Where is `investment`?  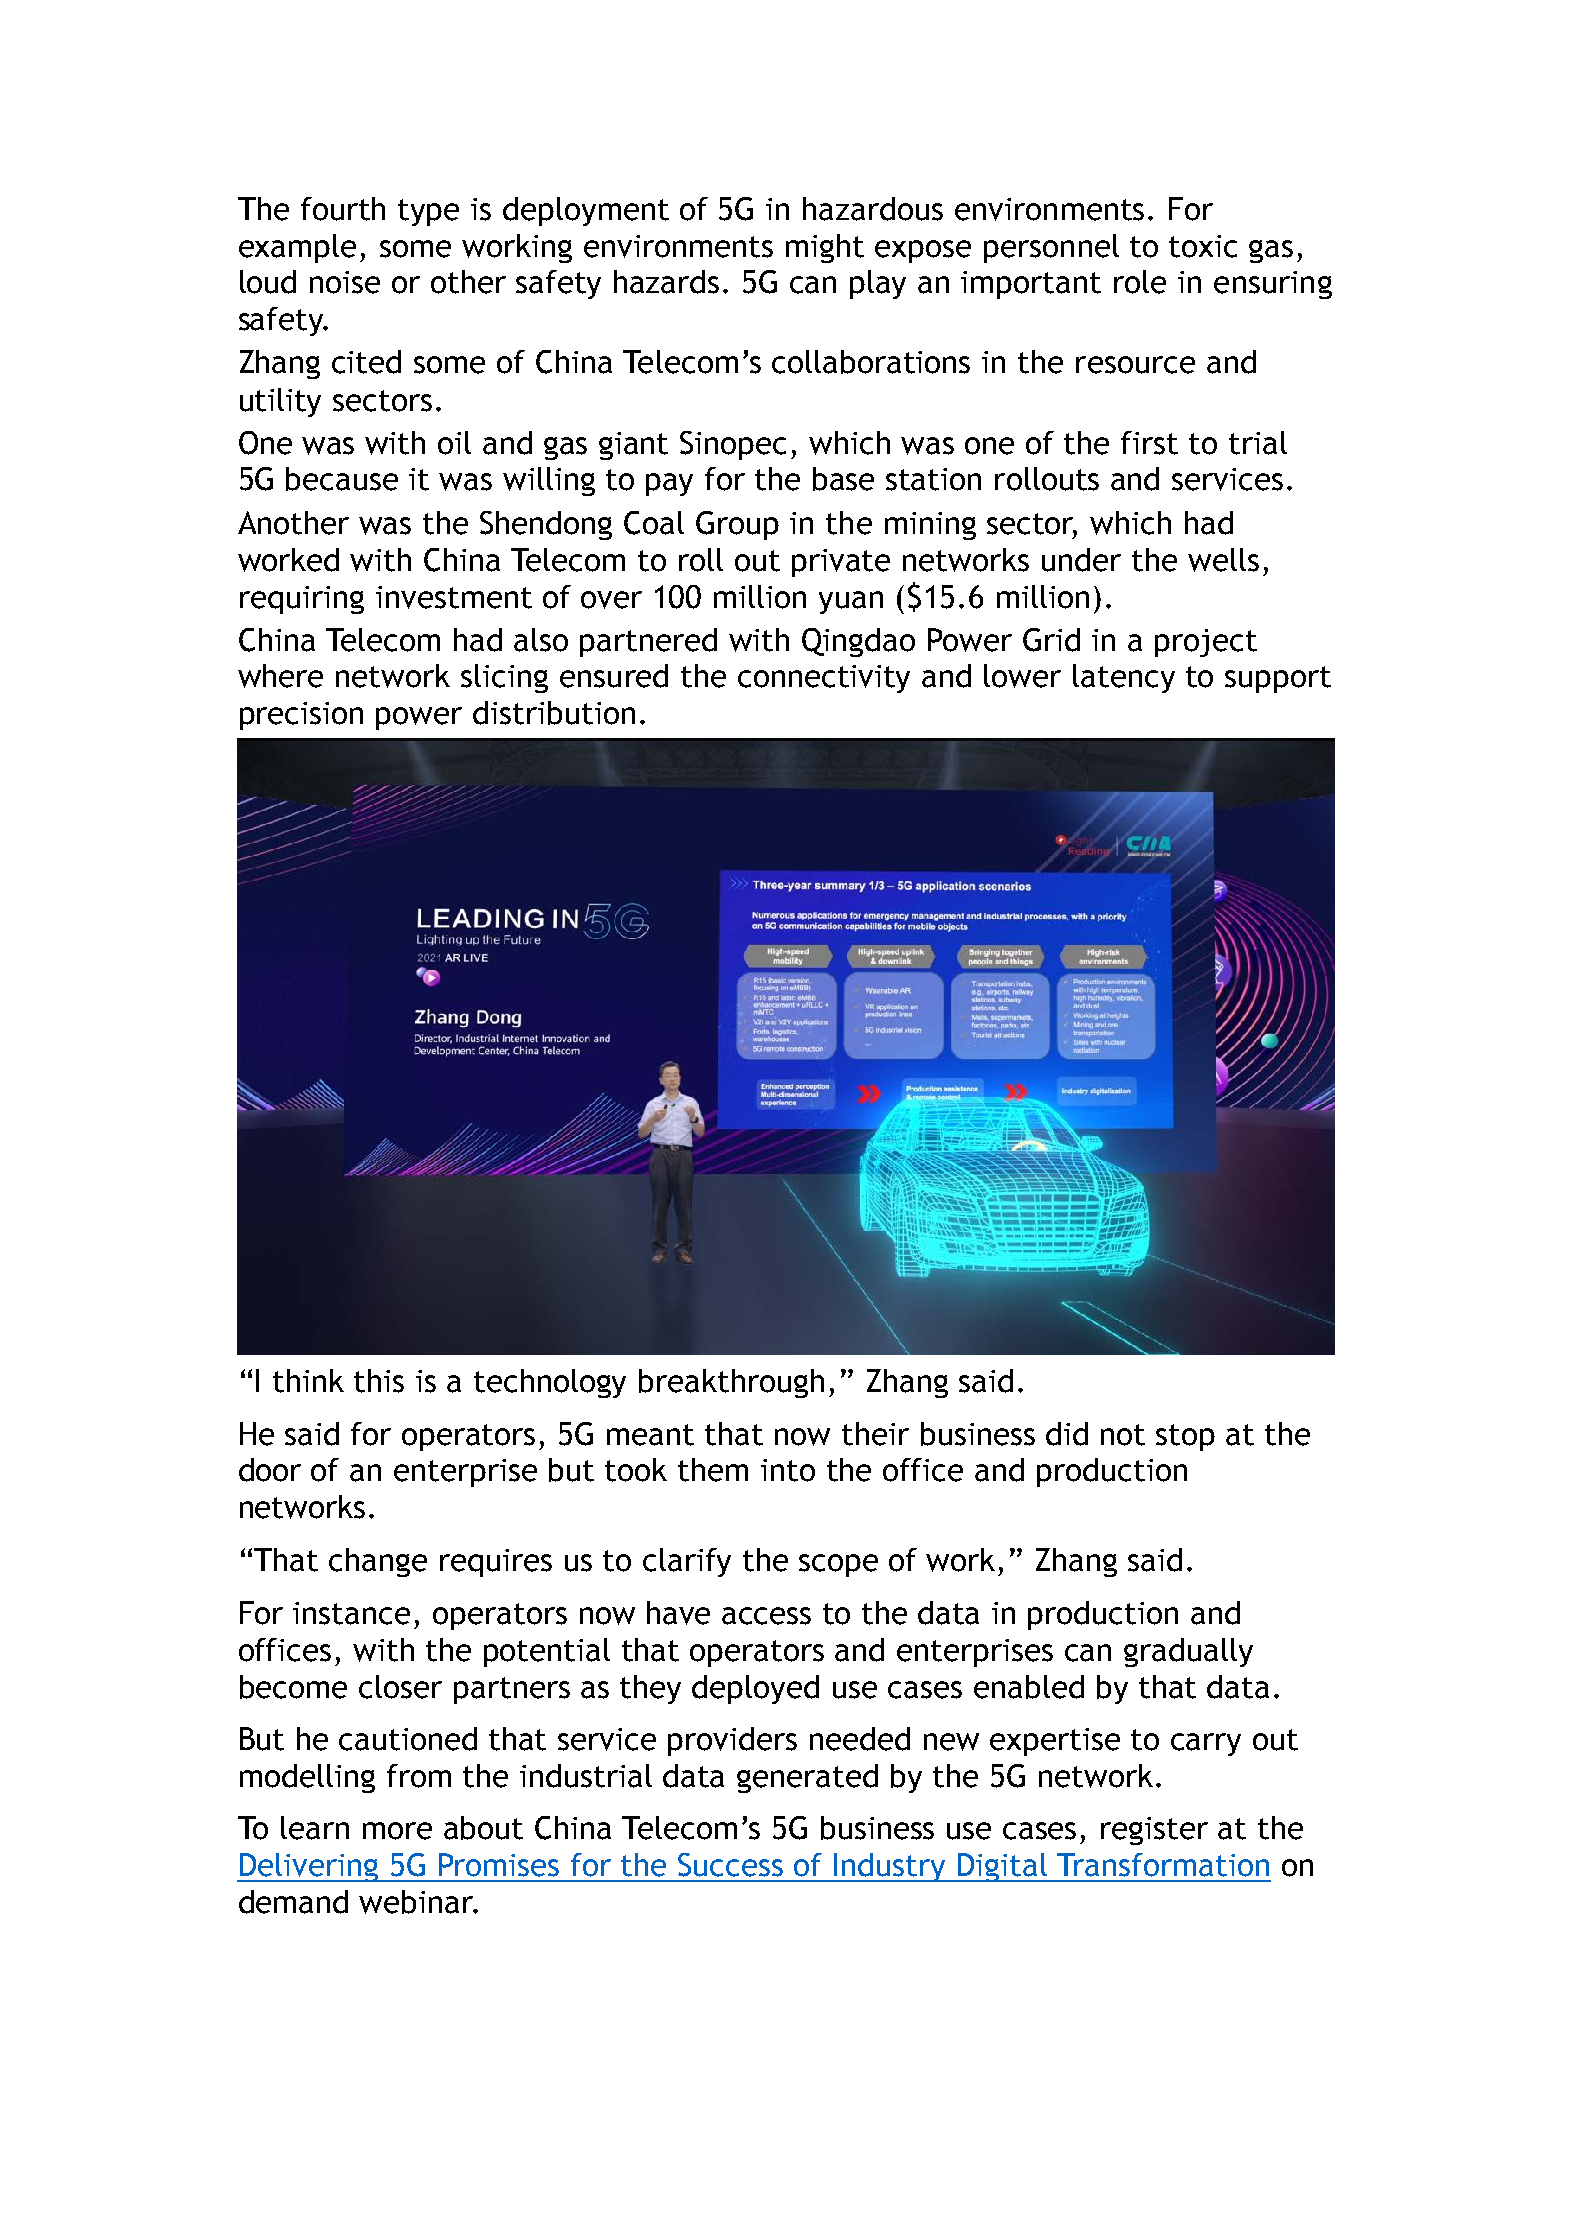 investment is located at coordinates (454, 597).
